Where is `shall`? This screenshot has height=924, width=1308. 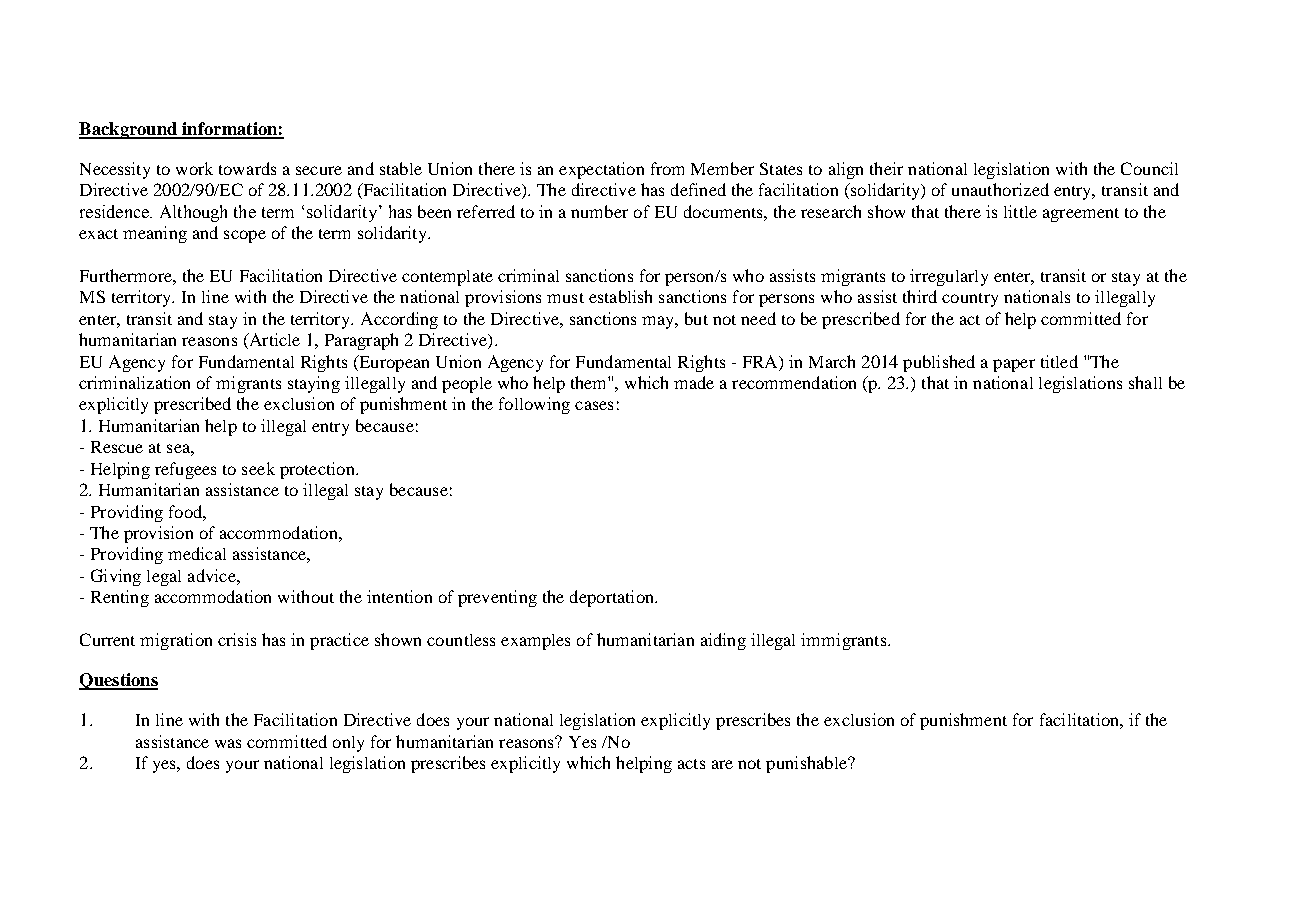
shall is located at coordinates (1145, 382).
